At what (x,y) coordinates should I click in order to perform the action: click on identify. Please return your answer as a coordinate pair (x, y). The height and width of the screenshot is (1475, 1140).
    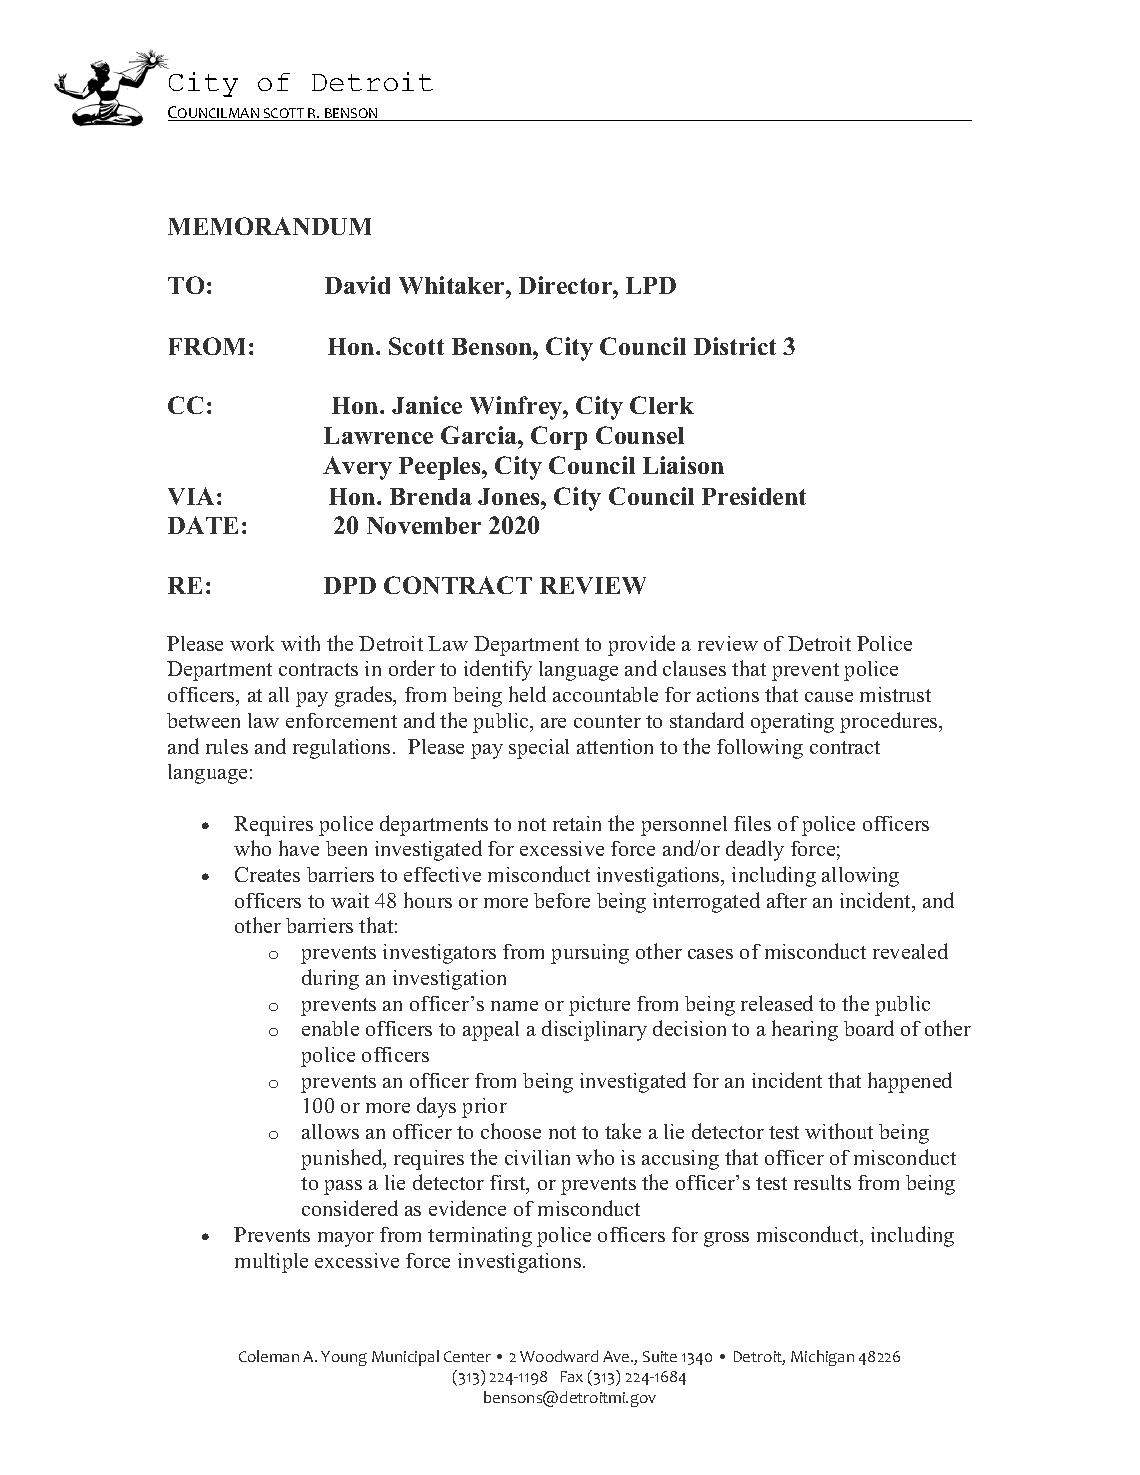
    Looking at the image, I should click on (498, 670).
